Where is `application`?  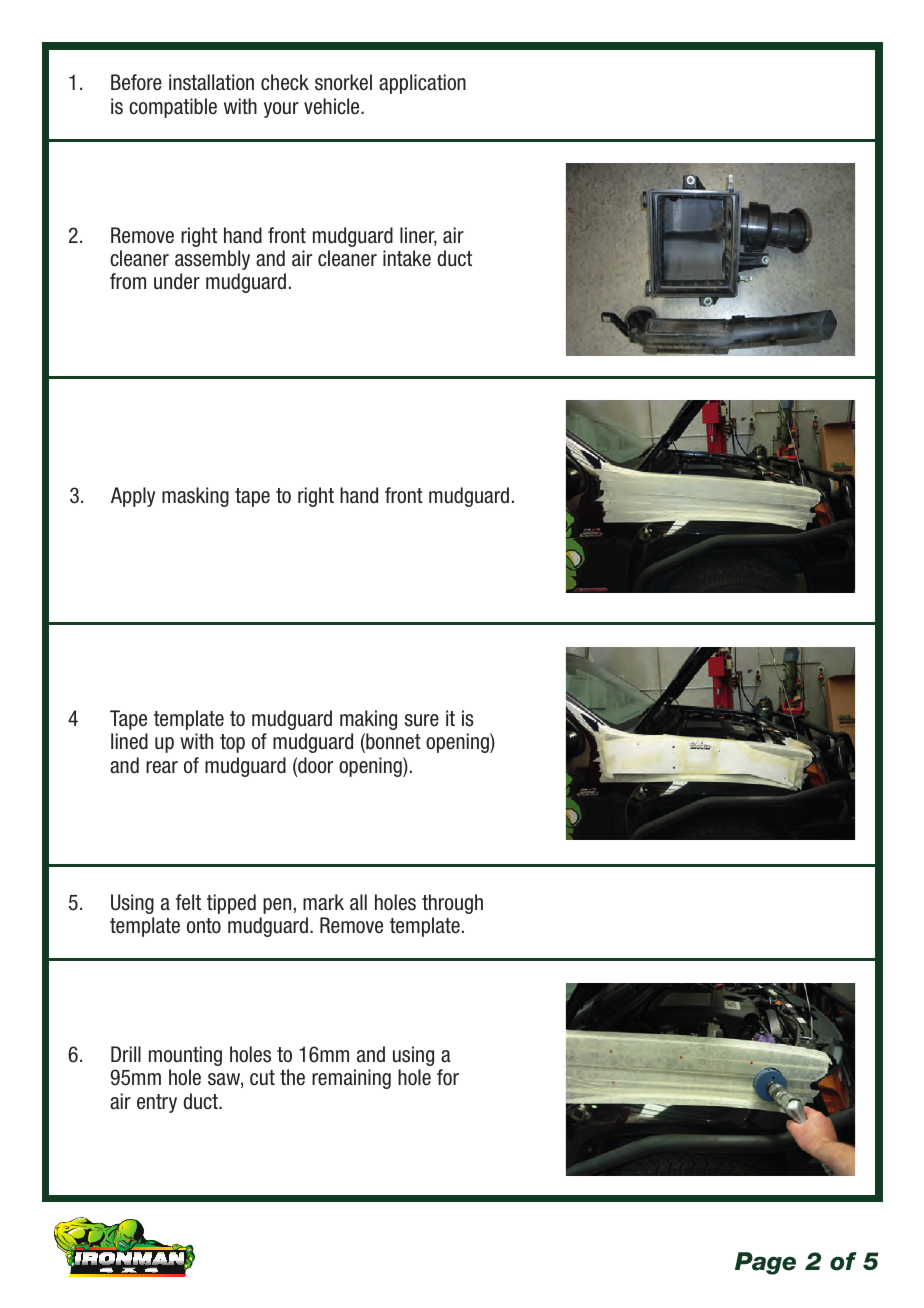
application is located at coordinates (422, 84).
